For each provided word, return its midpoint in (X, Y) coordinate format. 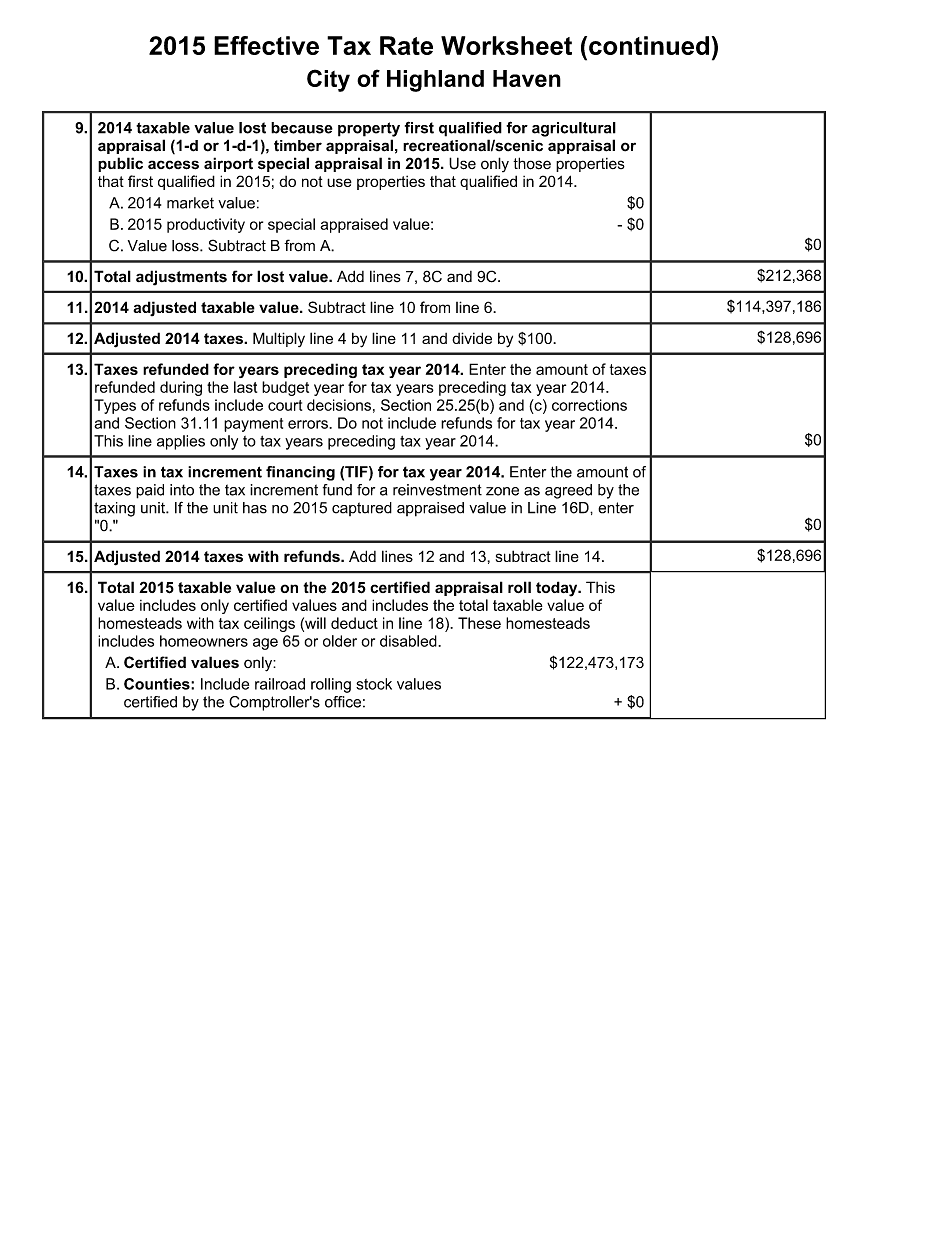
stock (374, 684)
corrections (589, 405)
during (181, 388)
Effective (266, 45)
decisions (339, 405)
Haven (527, 78)
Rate (406, 45)
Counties (158, 684)
